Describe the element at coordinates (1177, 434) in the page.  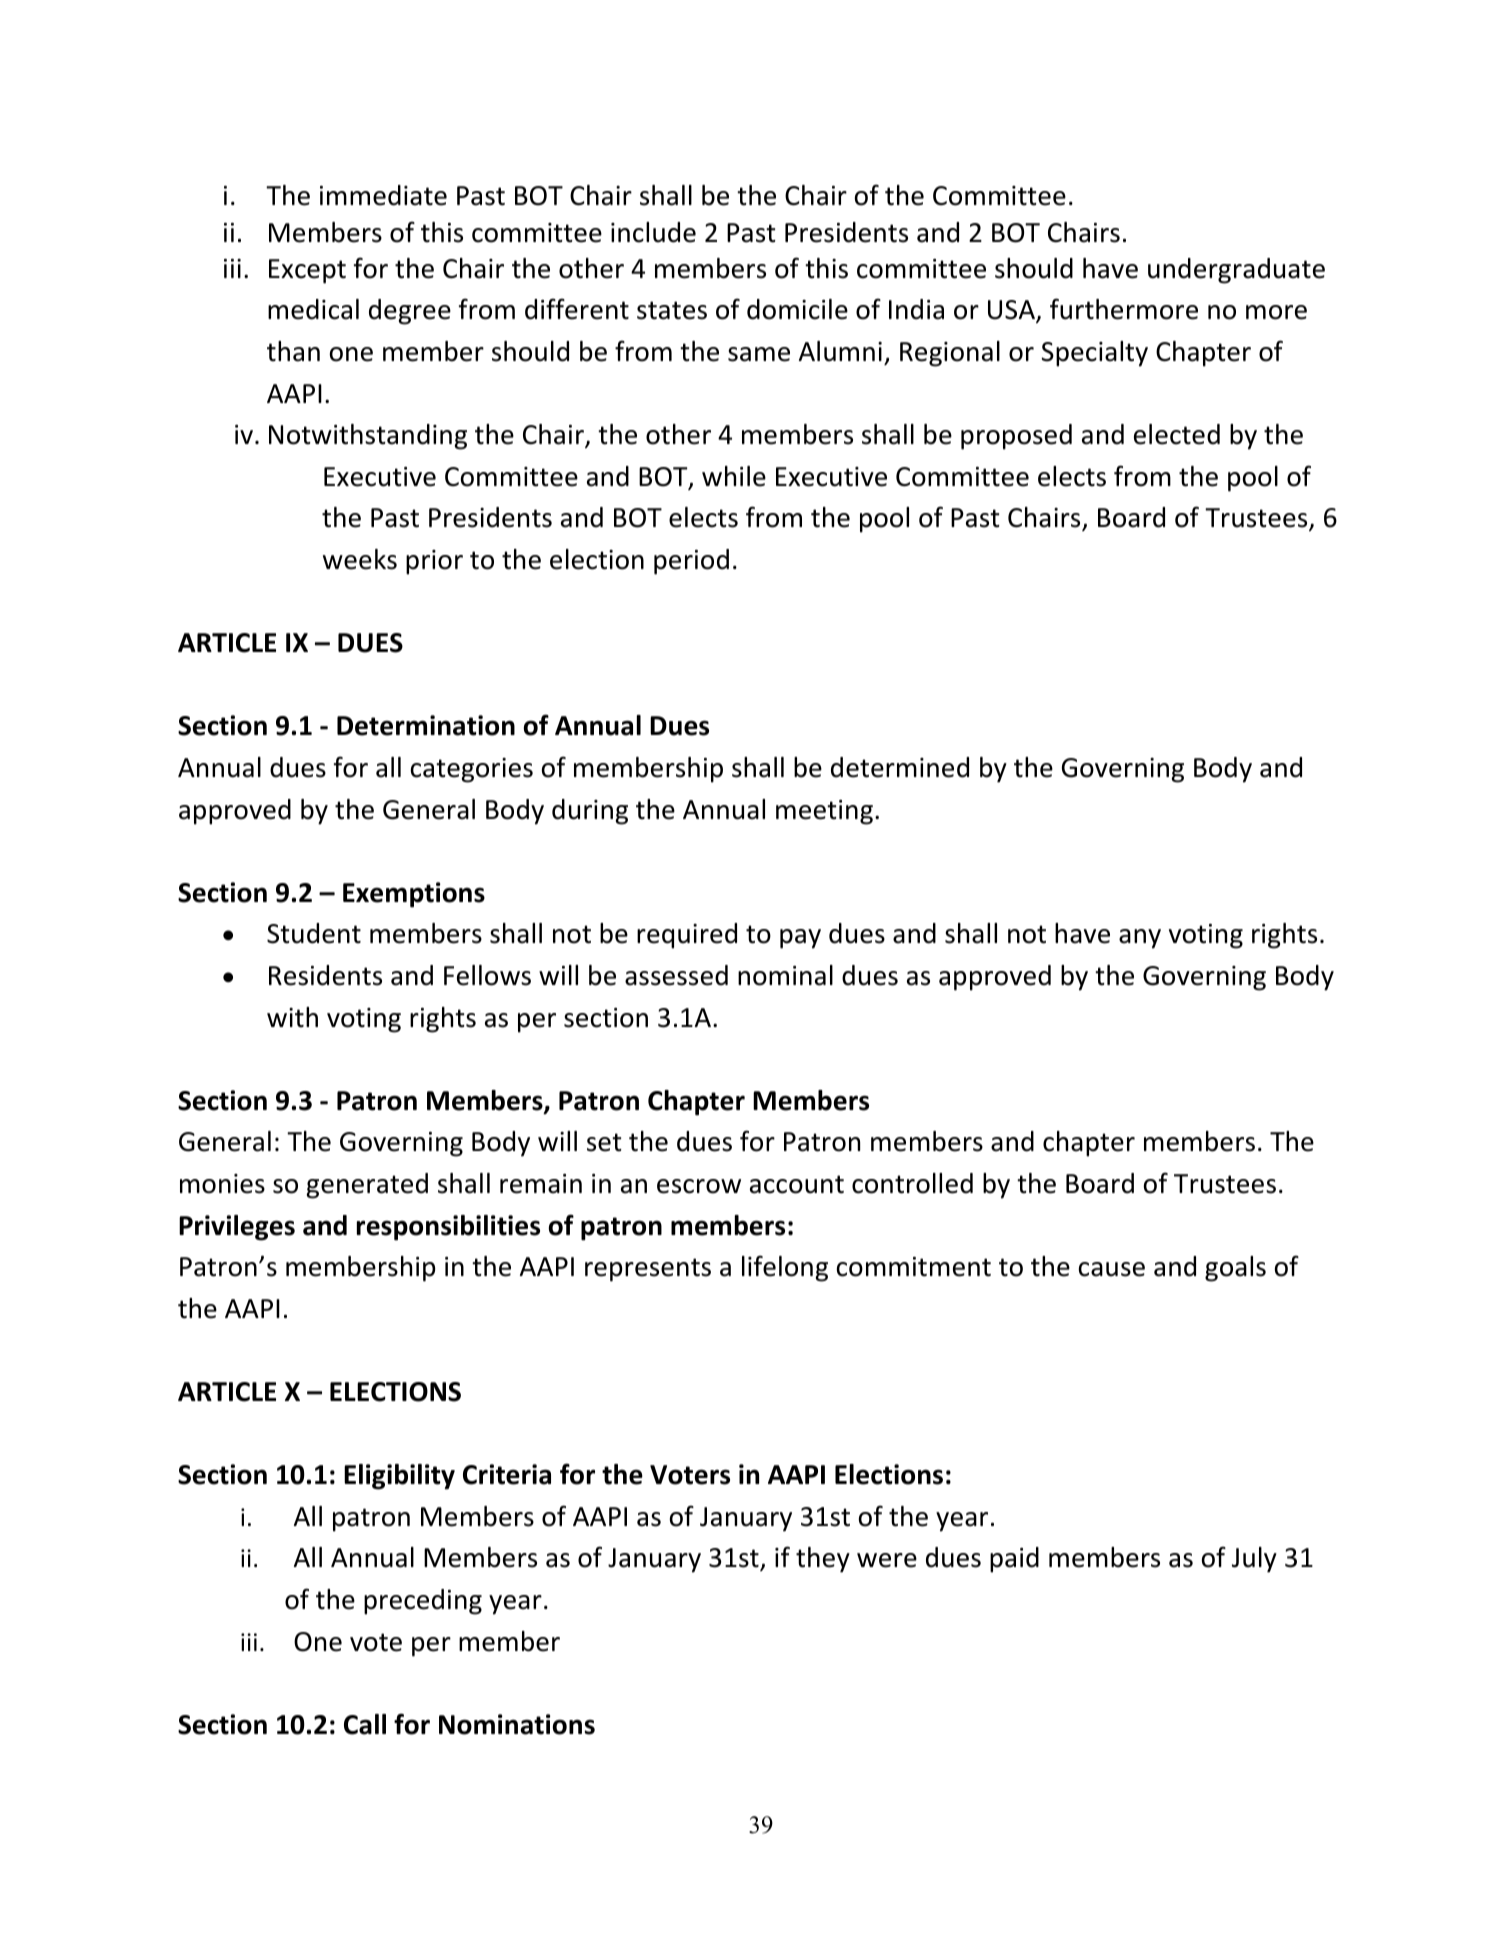
I see `elected` at that location.
